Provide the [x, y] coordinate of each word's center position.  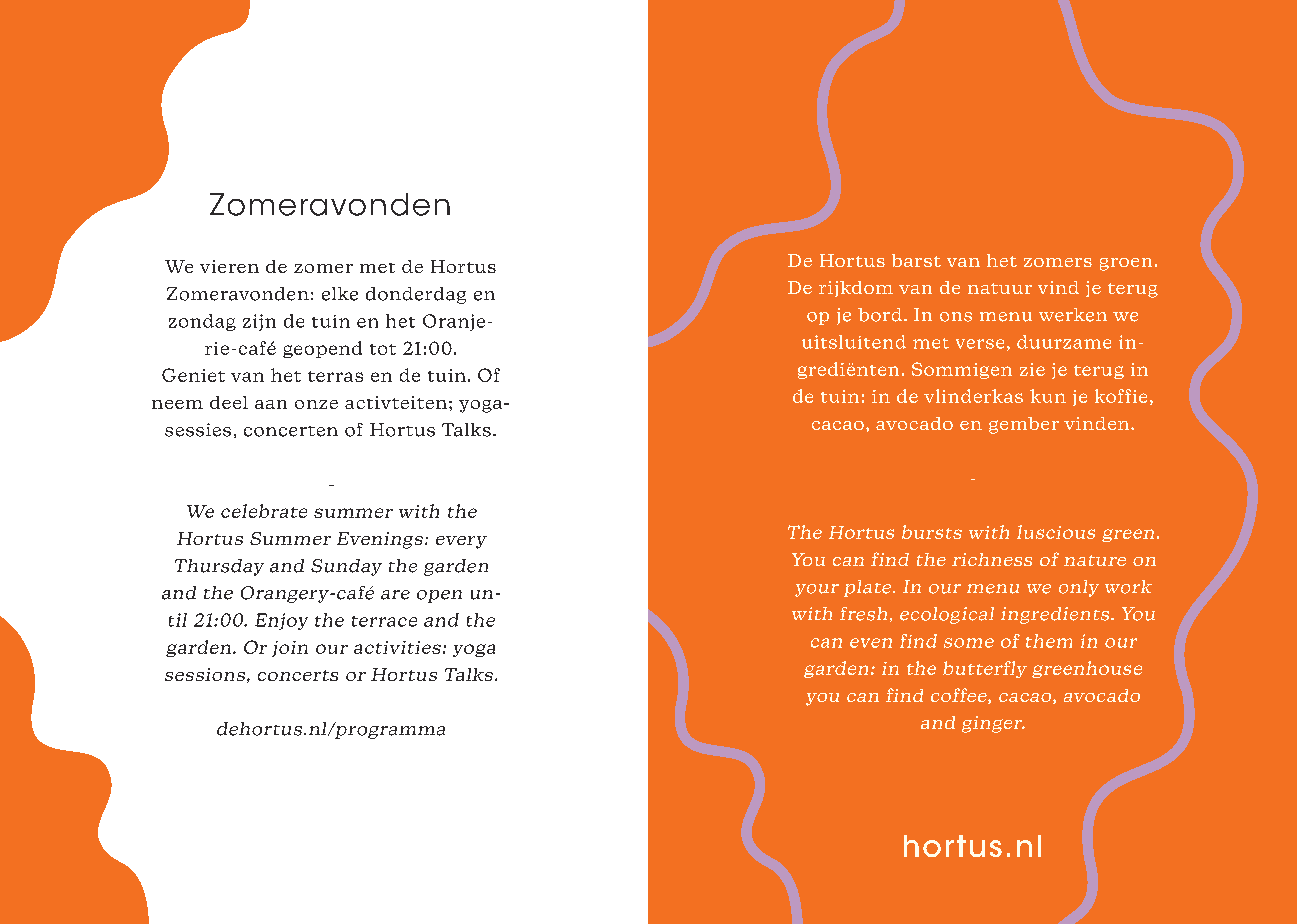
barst [916, 260]
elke [340, 294]
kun [1048, 396]
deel [229, 402]
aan [271, 404]
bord [880, 315]
